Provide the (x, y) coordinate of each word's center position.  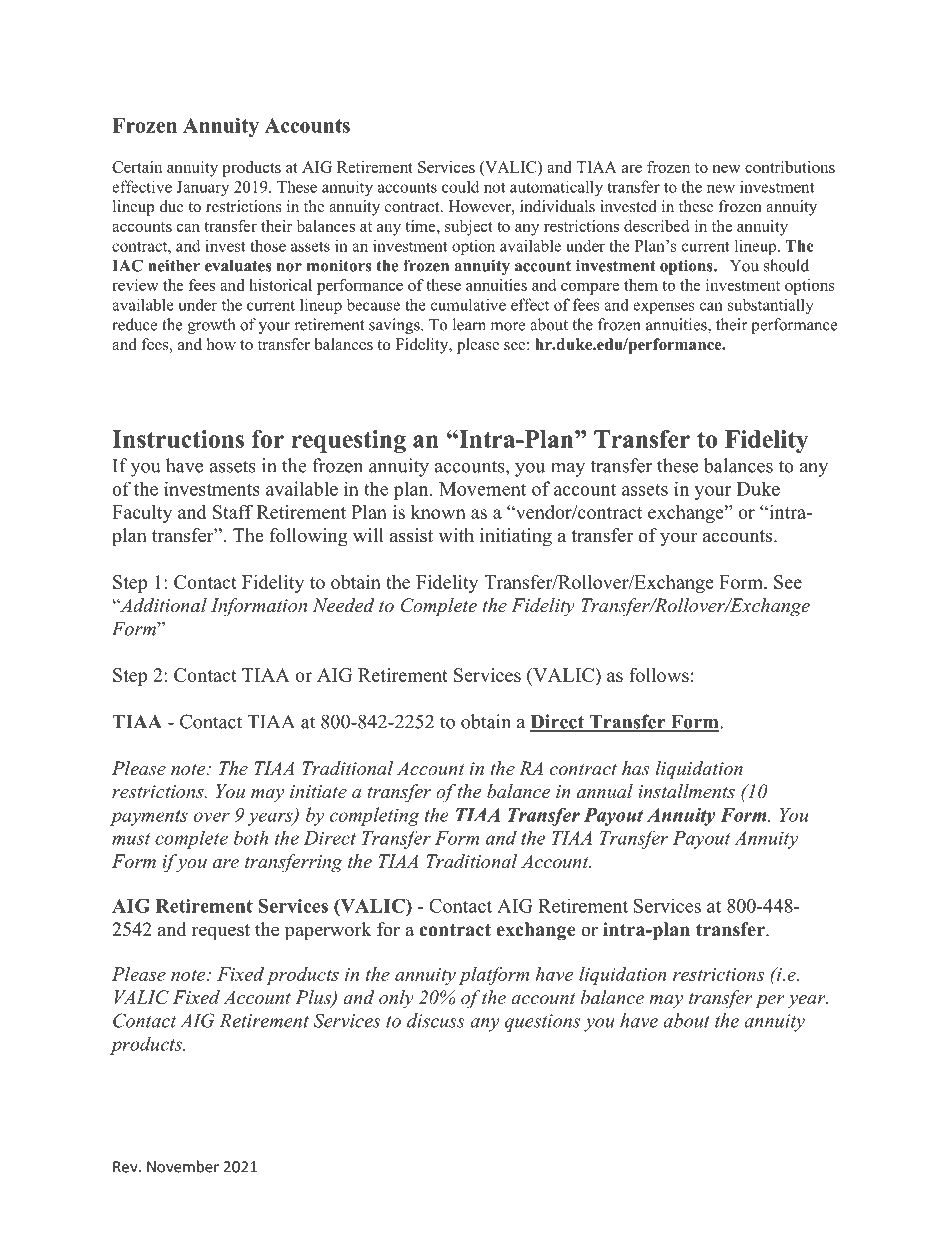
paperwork (328, 931)
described (656, 226)
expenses (664, 308)
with (456, 535)
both (251, 838)
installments (686, 791)
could (460, 186)
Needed (344, 605)
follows (659, 675)
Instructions (178, 439)
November (183, 1166)
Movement (482, 489)
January (202, 188)
